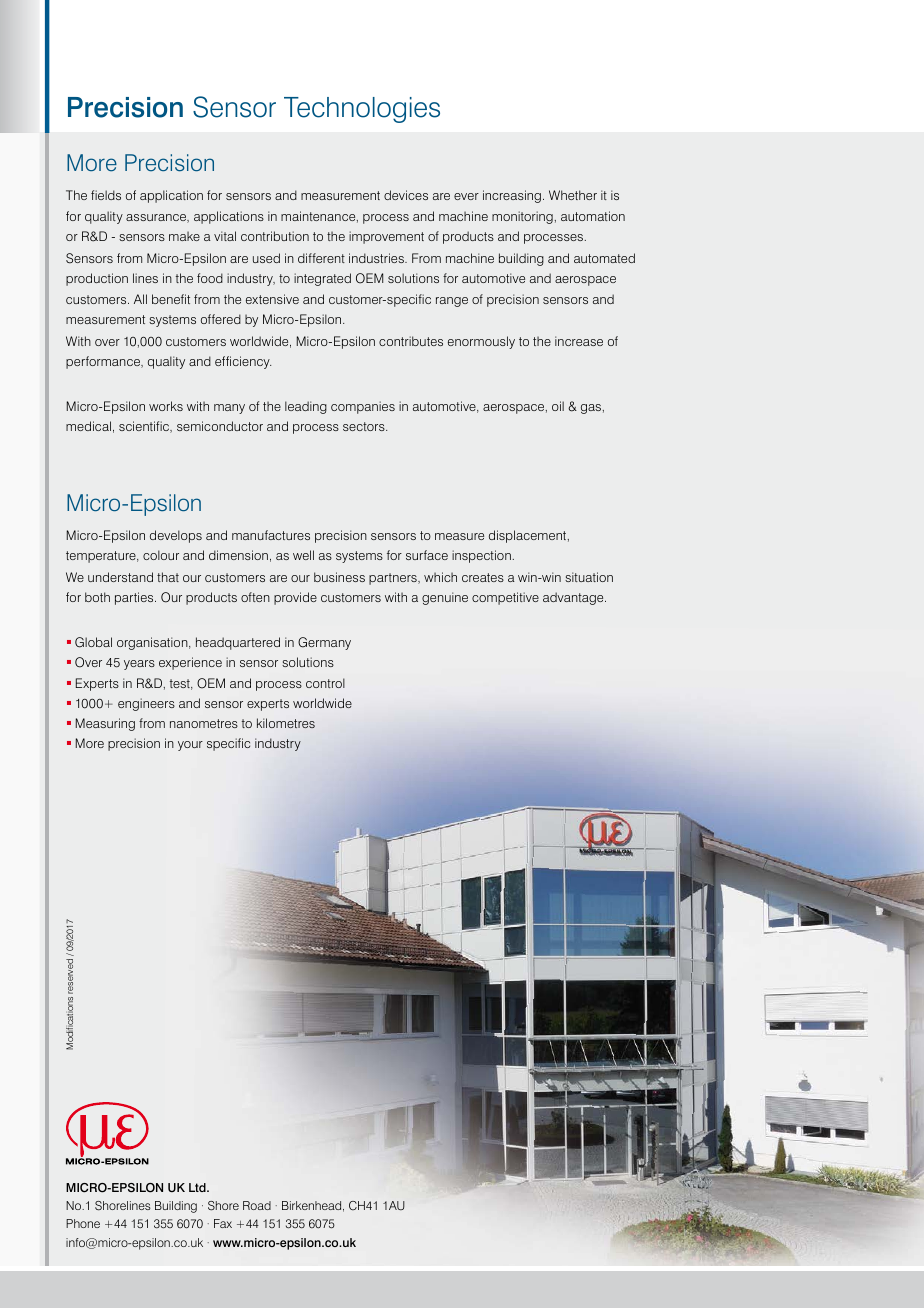 The image size is (924, 1308). Describe the element at coordinates (257, 1205) in the screenshot. I see `Road` at that location.
